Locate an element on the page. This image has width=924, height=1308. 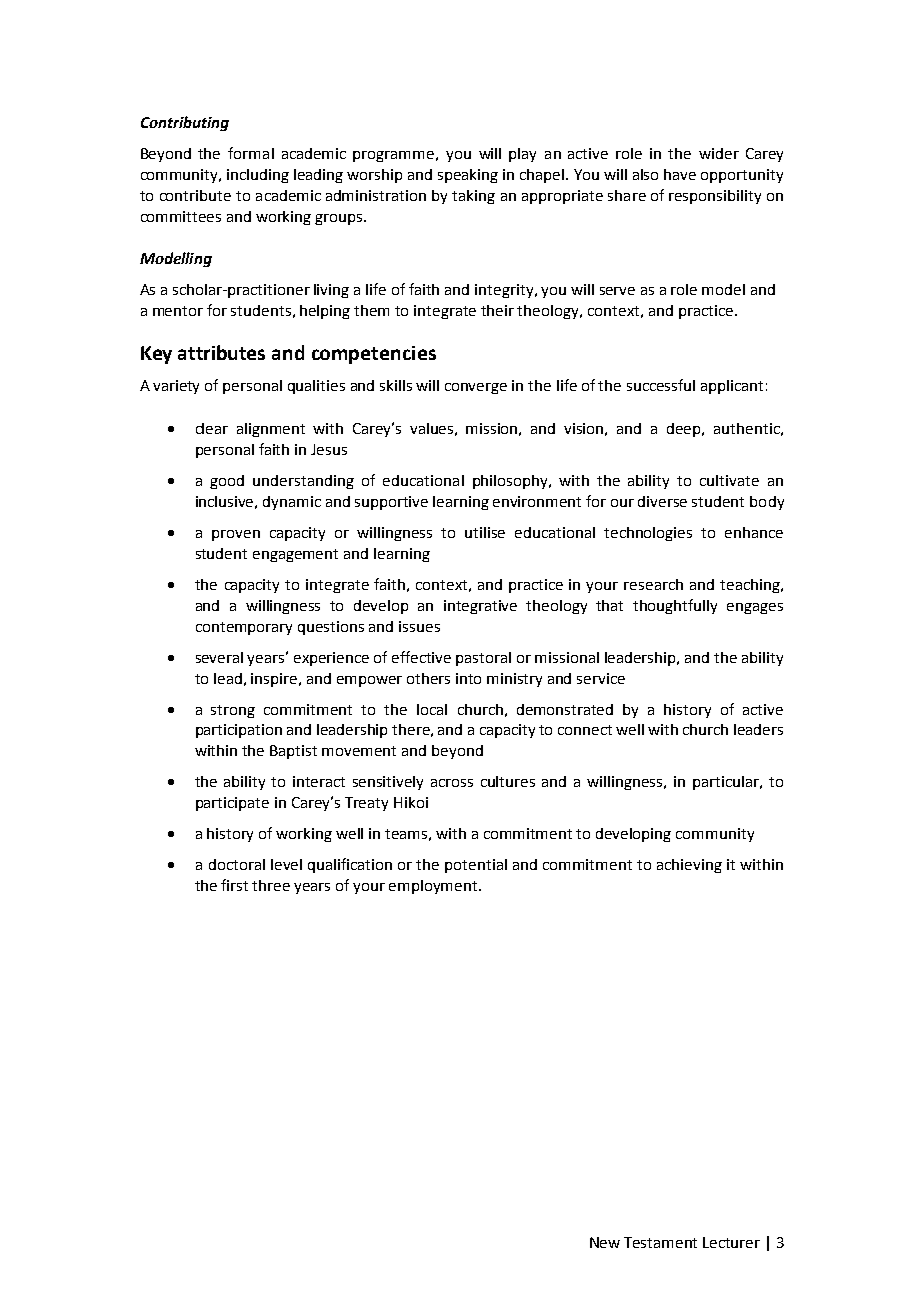
into is located at coordinates (468, 678).
